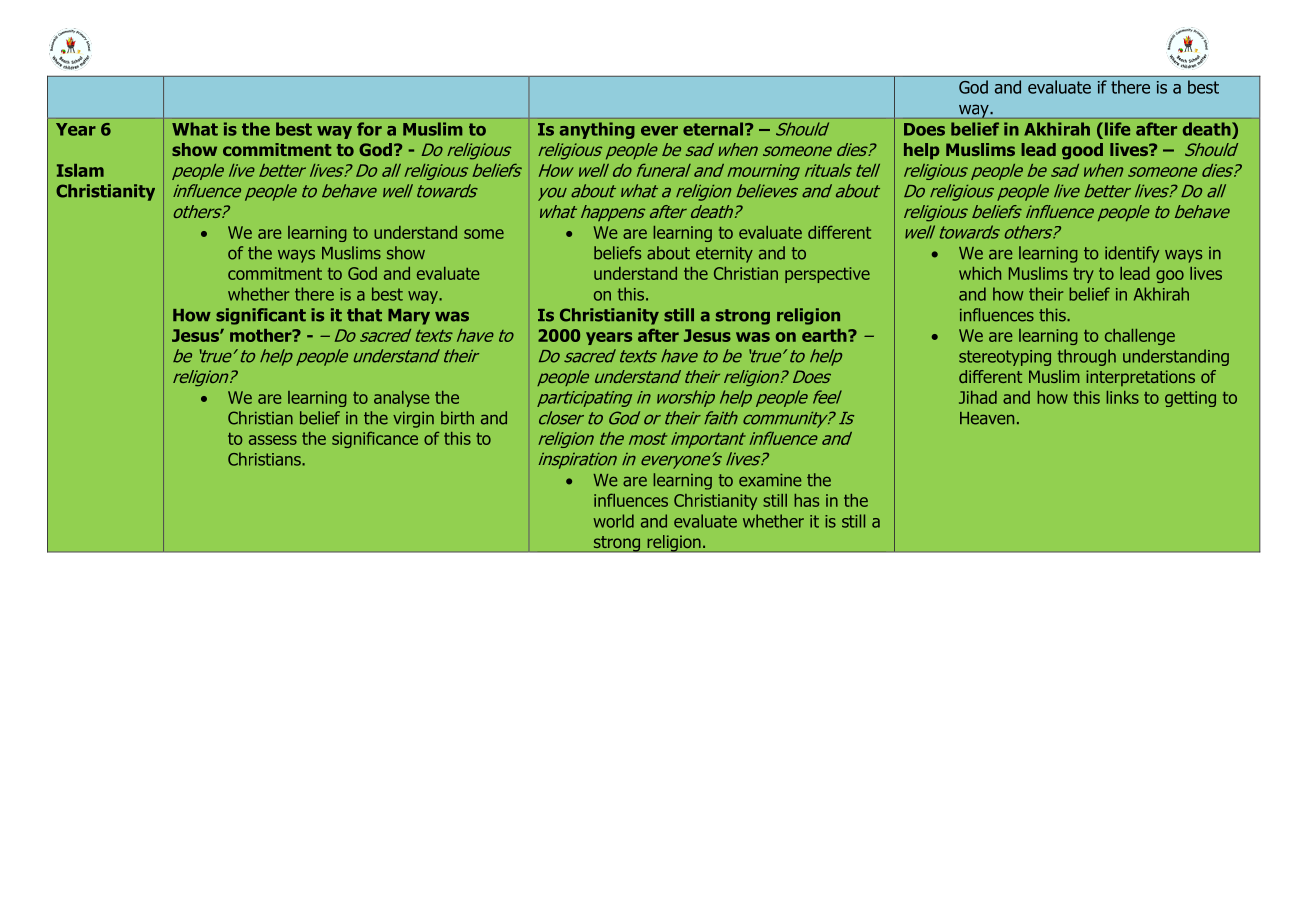 This page has width=1308, height=924. I want to click on for, so click(369, 129).
